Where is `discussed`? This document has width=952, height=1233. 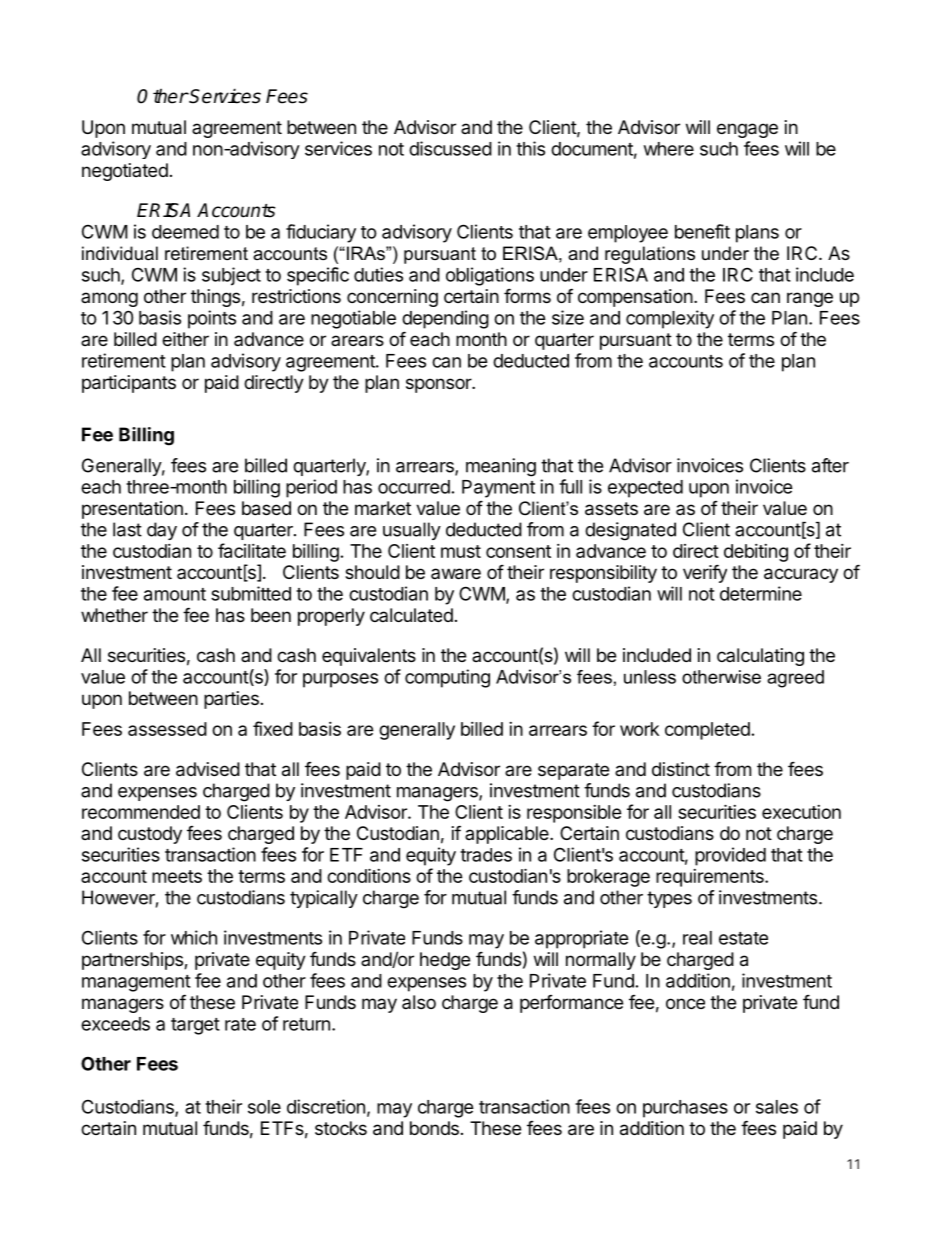
discussed is located at coordinates (450, 148).
